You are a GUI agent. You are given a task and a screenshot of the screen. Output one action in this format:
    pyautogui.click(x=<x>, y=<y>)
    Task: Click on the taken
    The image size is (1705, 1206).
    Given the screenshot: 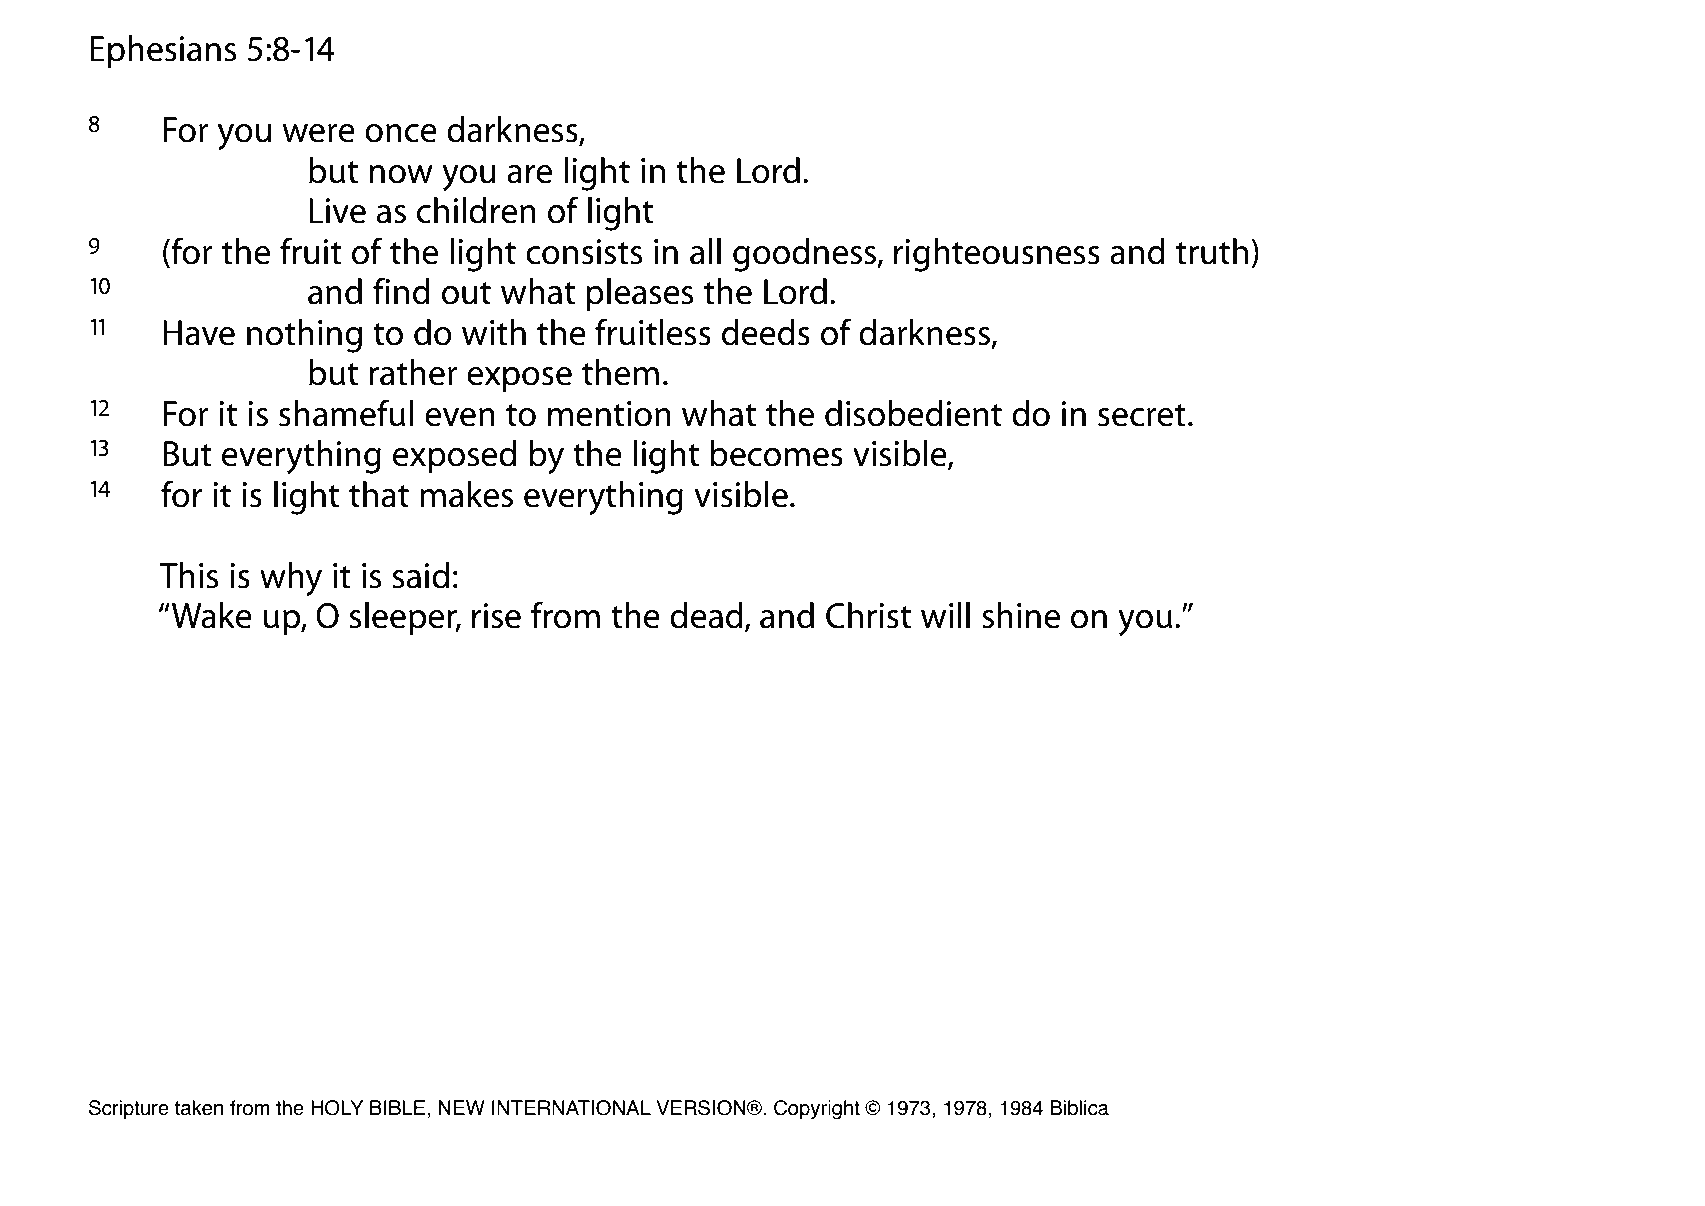 What is the action you would take?
    pyautogui.click(x=199, y=1108)
